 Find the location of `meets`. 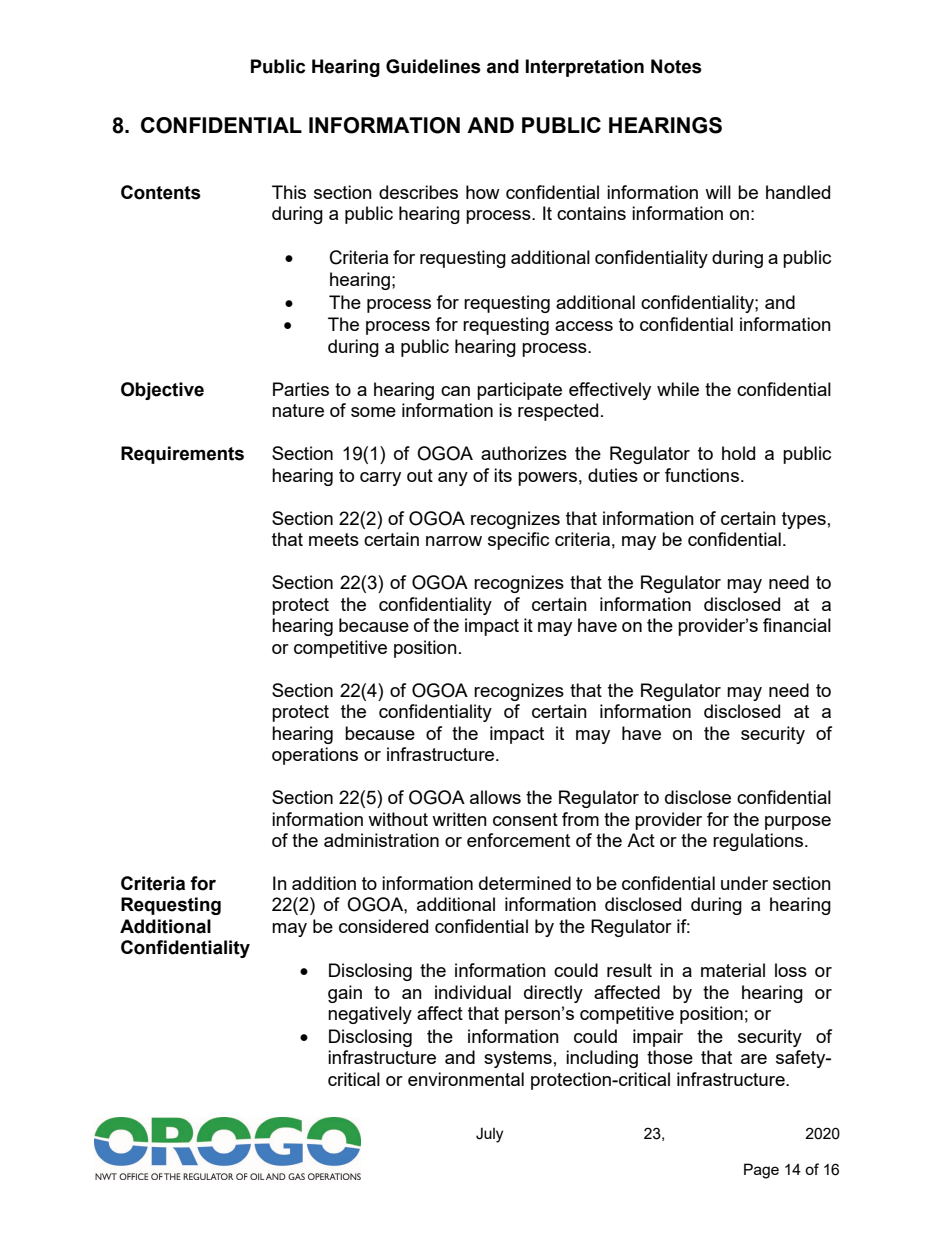

meets is located at coordinates (334, 539).
